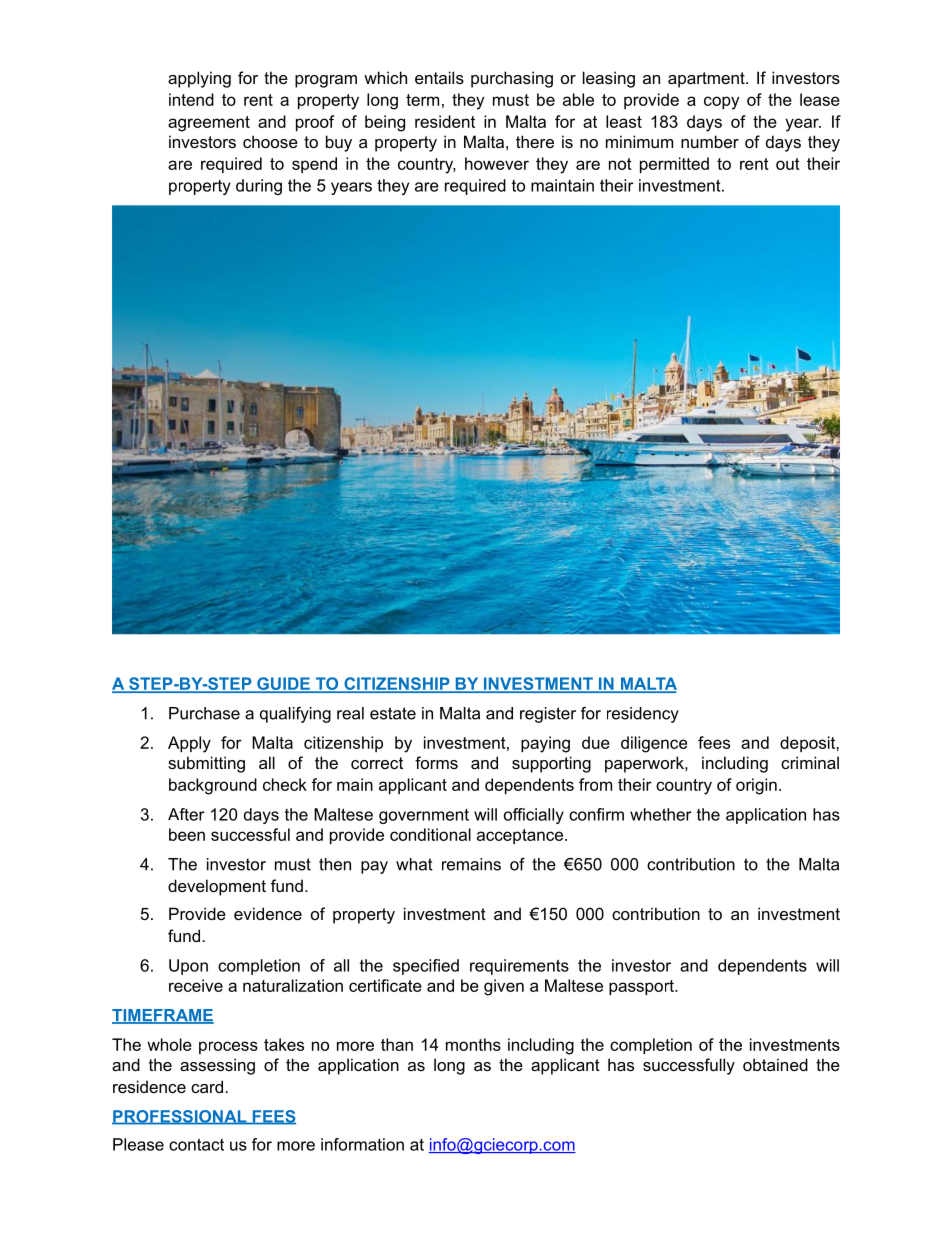 The height and width of the screenshot is (1233, 952). What do you see at coordinates (436, 762) in the screenshot?
I see `forms` at bounding box center [436, 762].
